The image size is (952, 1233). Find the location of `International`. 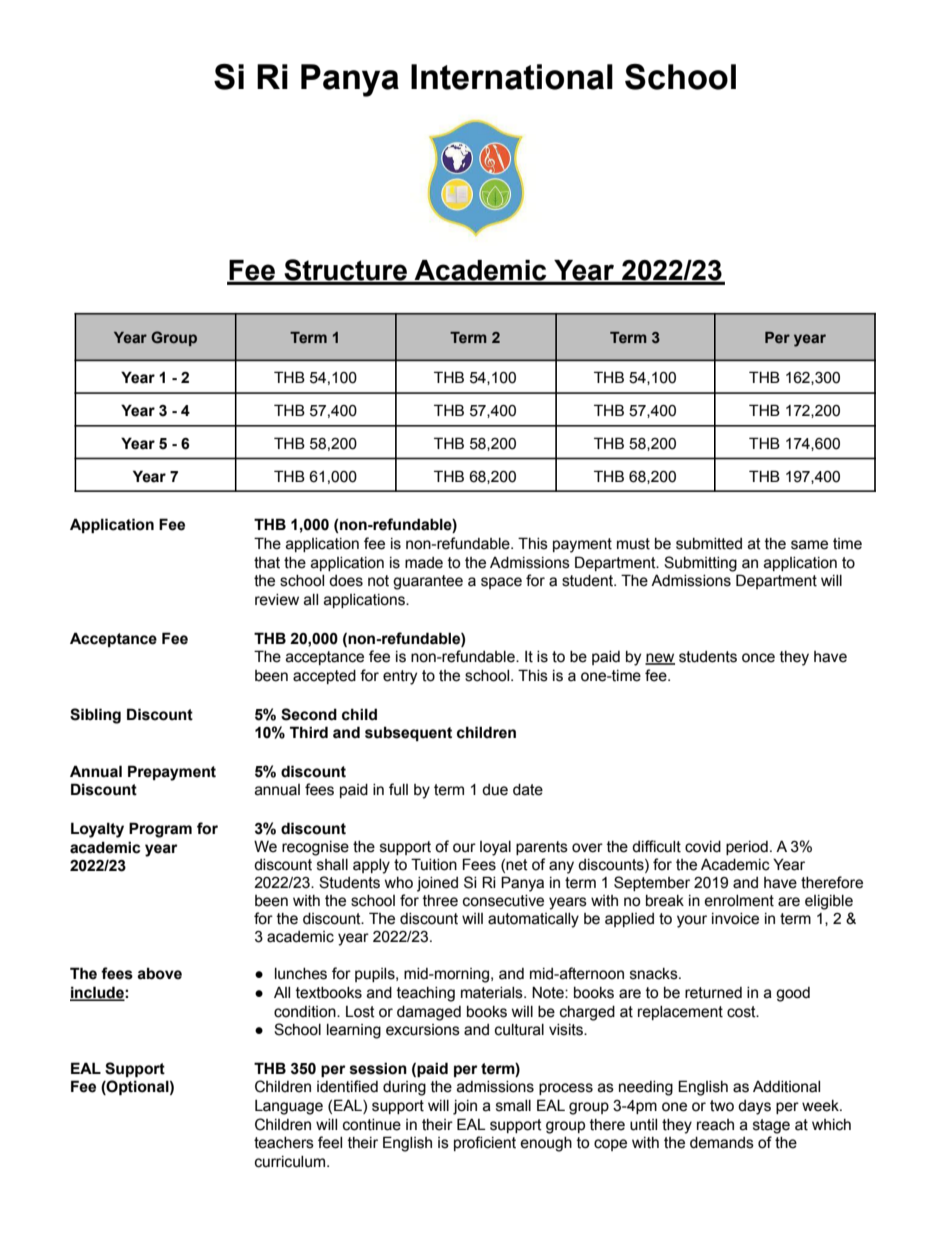

International is located at coordinates (512, 77).
